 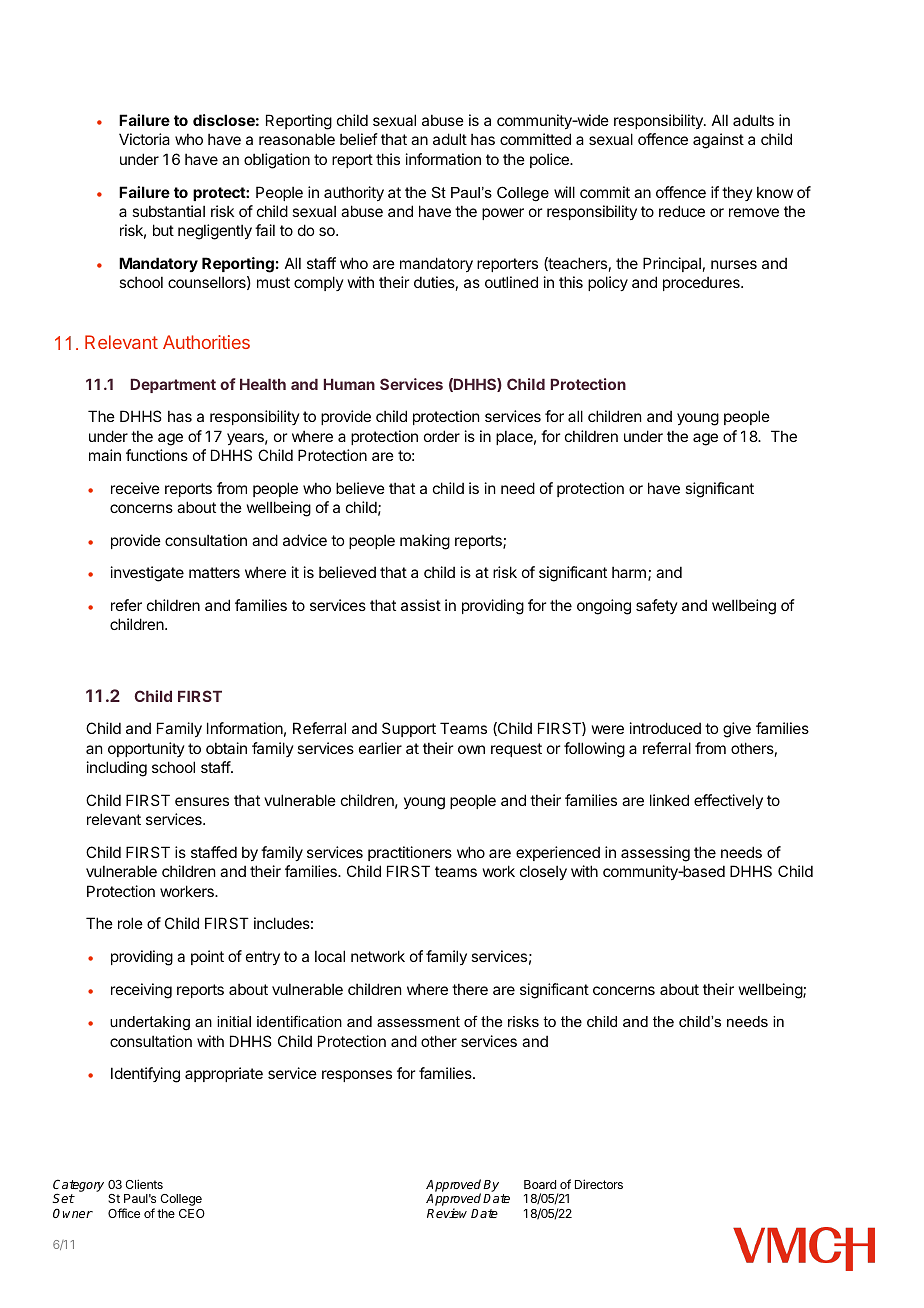 I want to click on against, so click(x=718, y=141).
